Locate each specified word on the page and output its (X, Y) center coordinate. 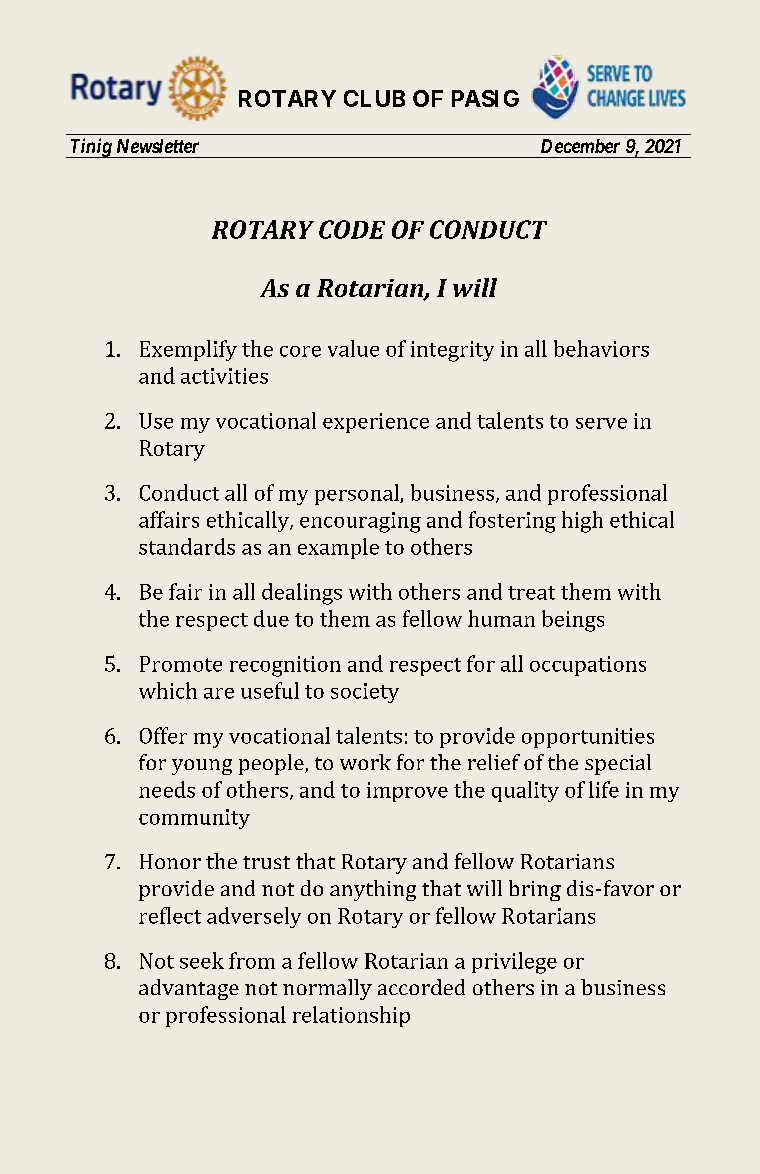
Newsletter (158, 146)
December (580, 146)
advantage (189, 989)
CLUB (374, 98)
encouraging (360, 522)
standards (187, 546)
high (582, 522)
